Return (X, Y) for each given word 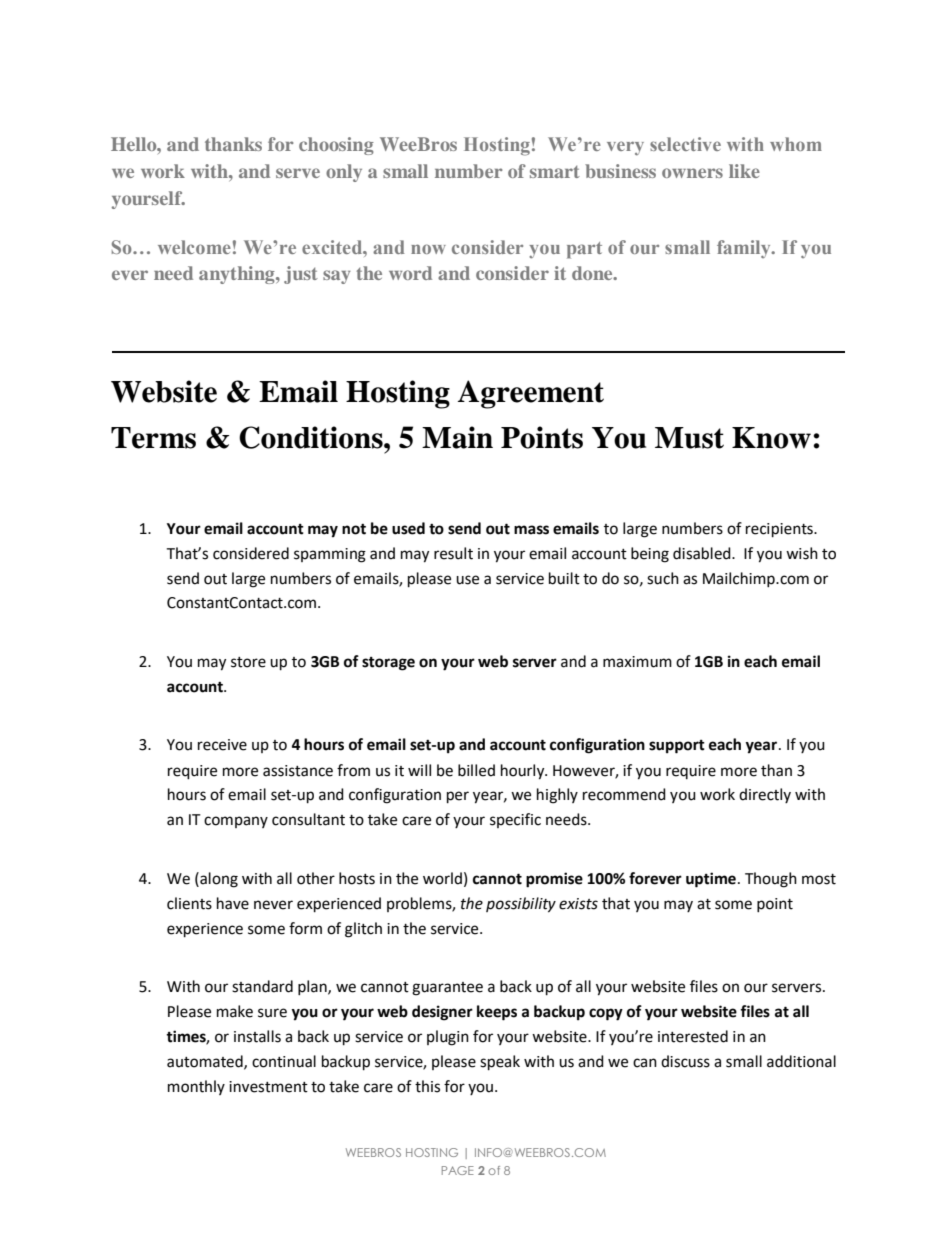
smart (555, 172)
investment (268, 1087)
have (233, 903)
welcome (194, 247)
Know (771, 438)
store (248, 662)
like (744, 171)
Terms (153, 438)
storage (388, 664)
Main (457, 437)
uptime (711, 880)
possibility (521, 905)
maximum (637, 662)
